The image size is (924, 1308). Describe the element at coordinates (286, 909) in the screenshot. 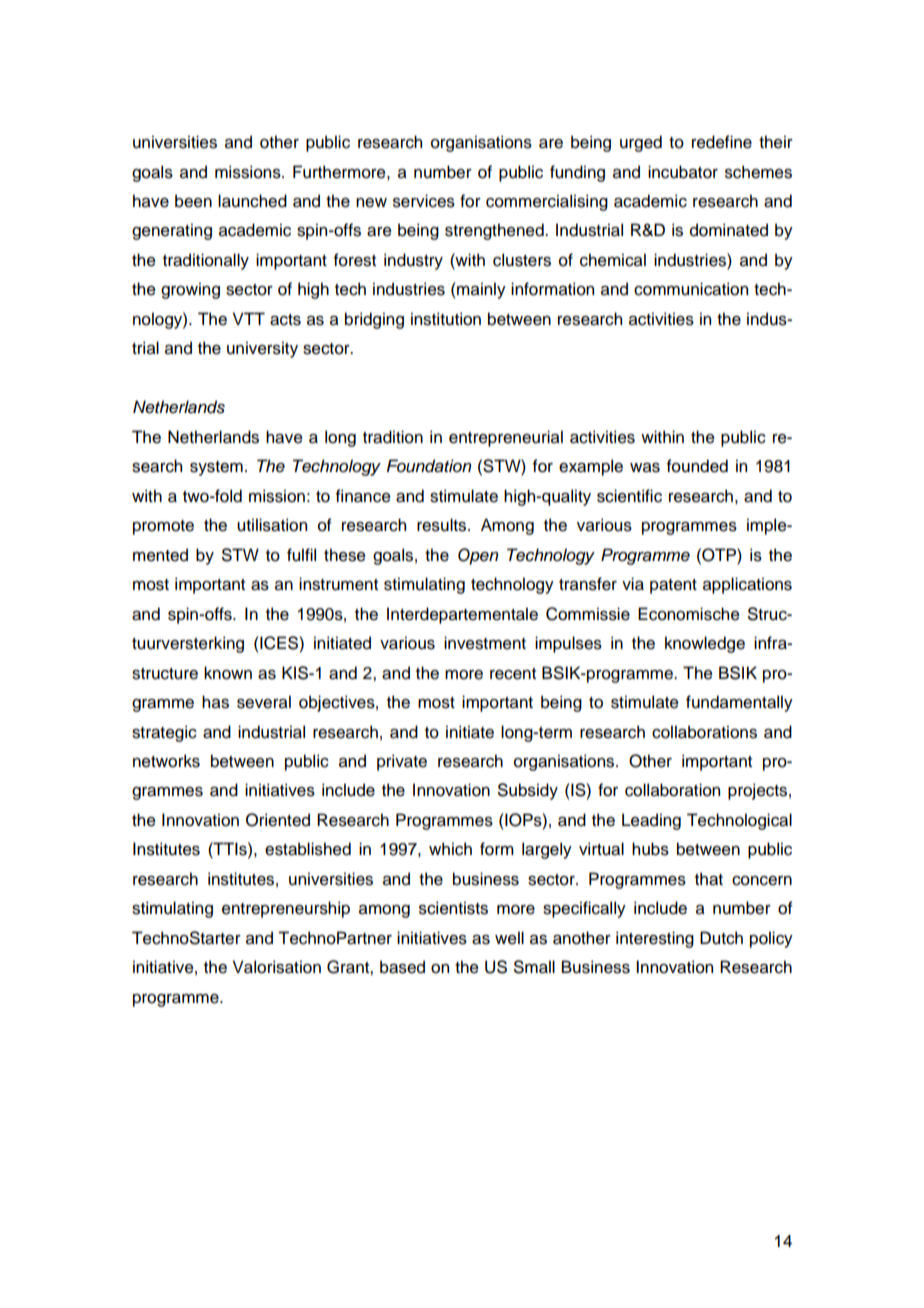

I see `entrepreneurship` at that location.
